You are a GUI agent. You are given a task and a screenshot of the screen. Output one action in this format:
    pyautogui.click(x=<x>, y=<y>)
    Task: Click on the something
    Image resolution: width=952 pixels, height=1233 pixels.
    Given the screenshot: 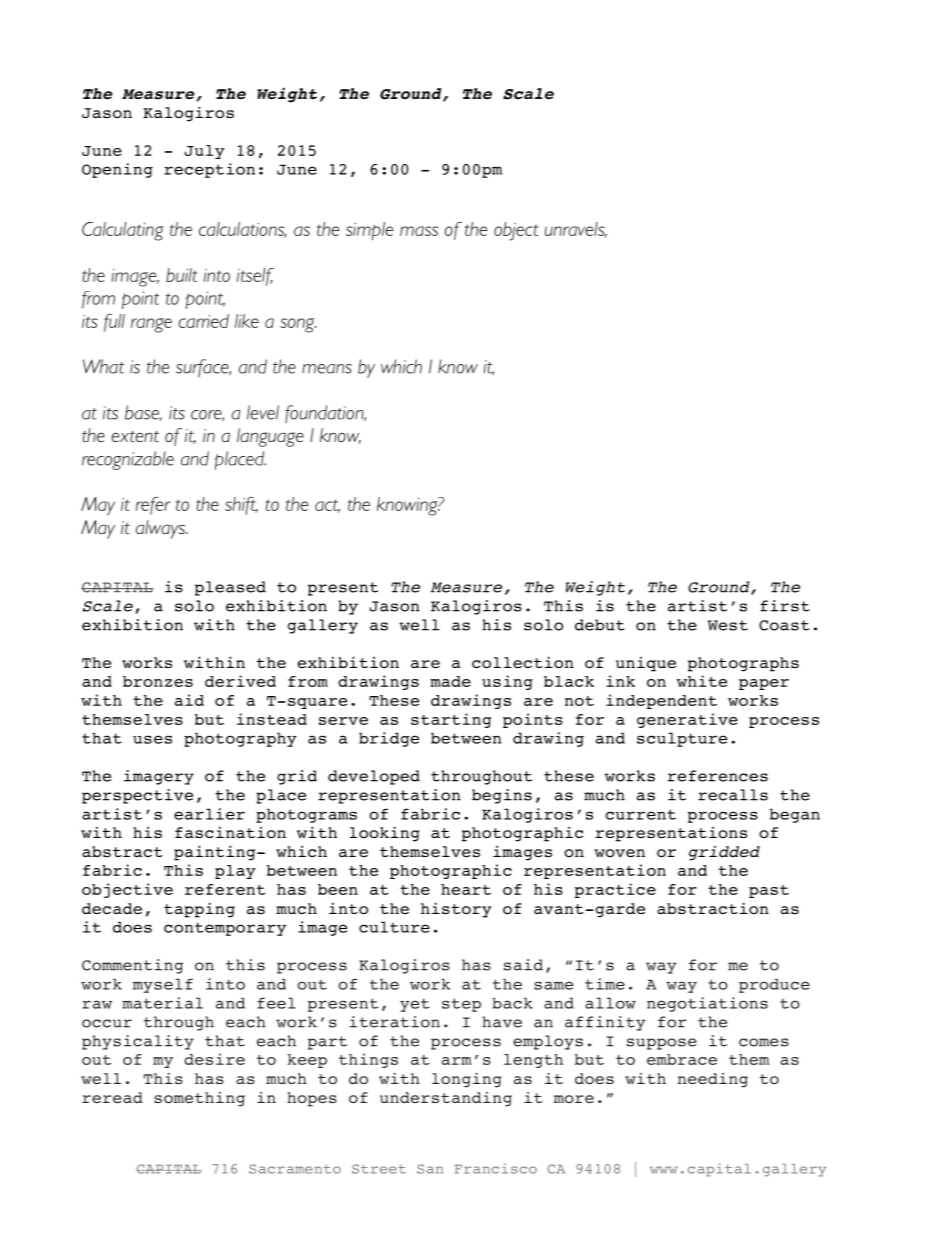 What is the action you would take?
    pyautogui.click(x=199, y=1099)
